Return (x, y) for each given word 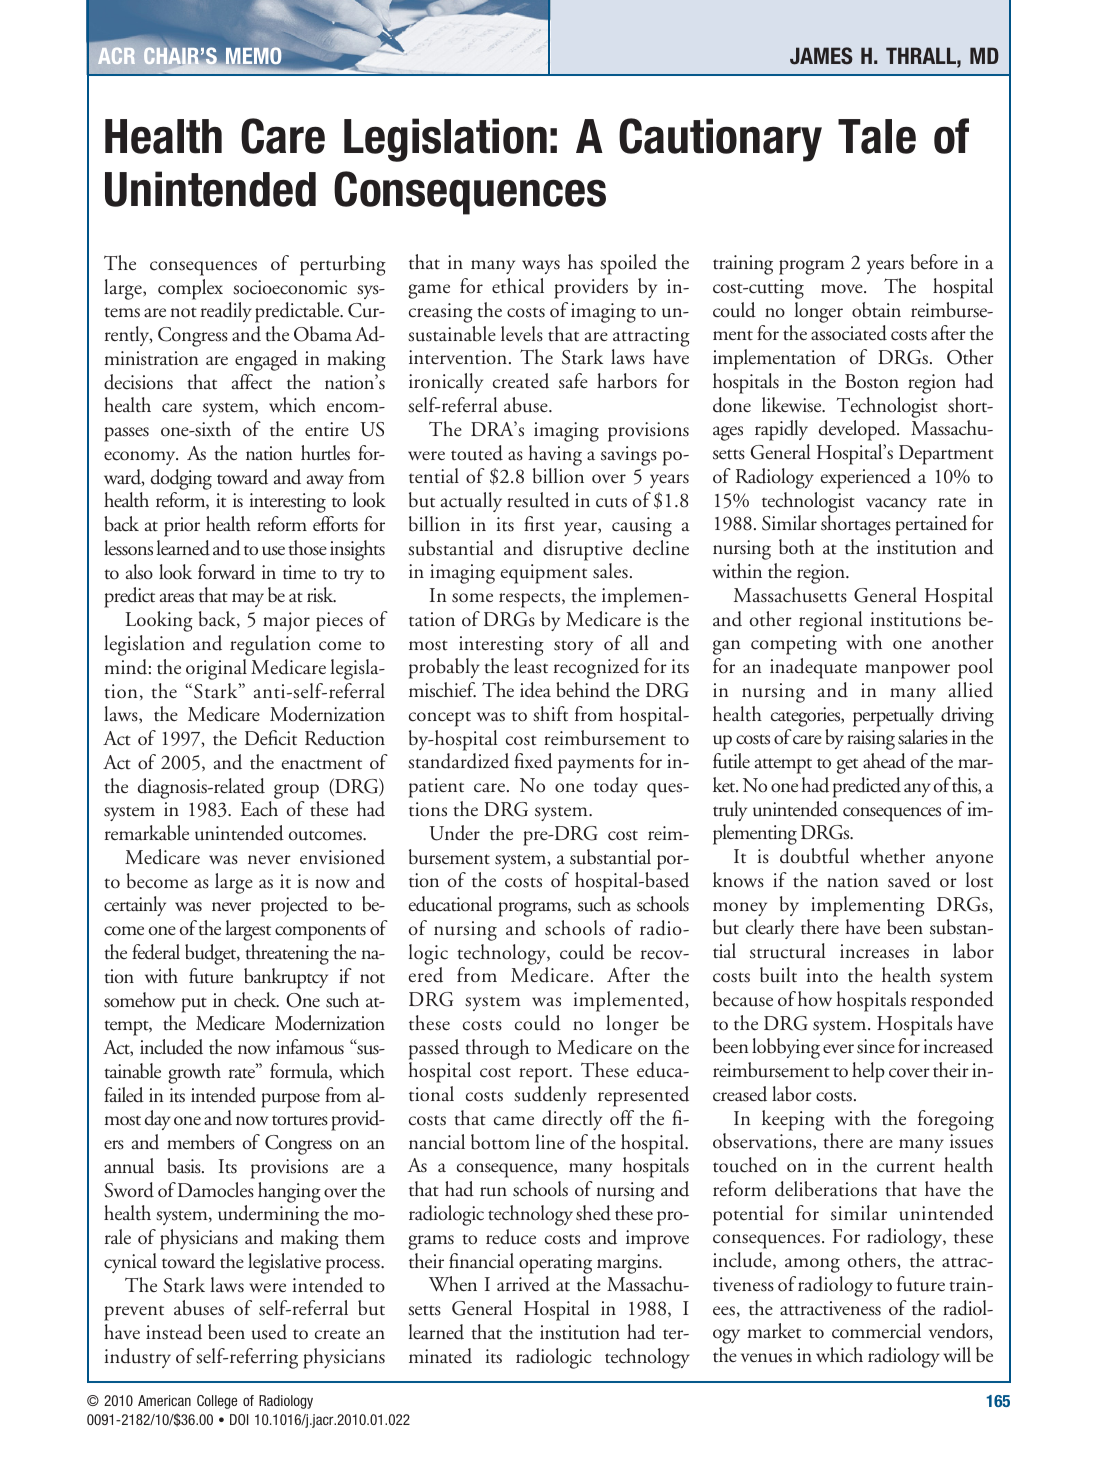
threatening (287, 954)
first (539, 524)
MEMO (254, 57)
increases (874, 951)
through (497, 1049)
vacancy (896, 505)
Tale (877, 136)
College (217, 1402)
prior (182, 527)
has (580, 262)
